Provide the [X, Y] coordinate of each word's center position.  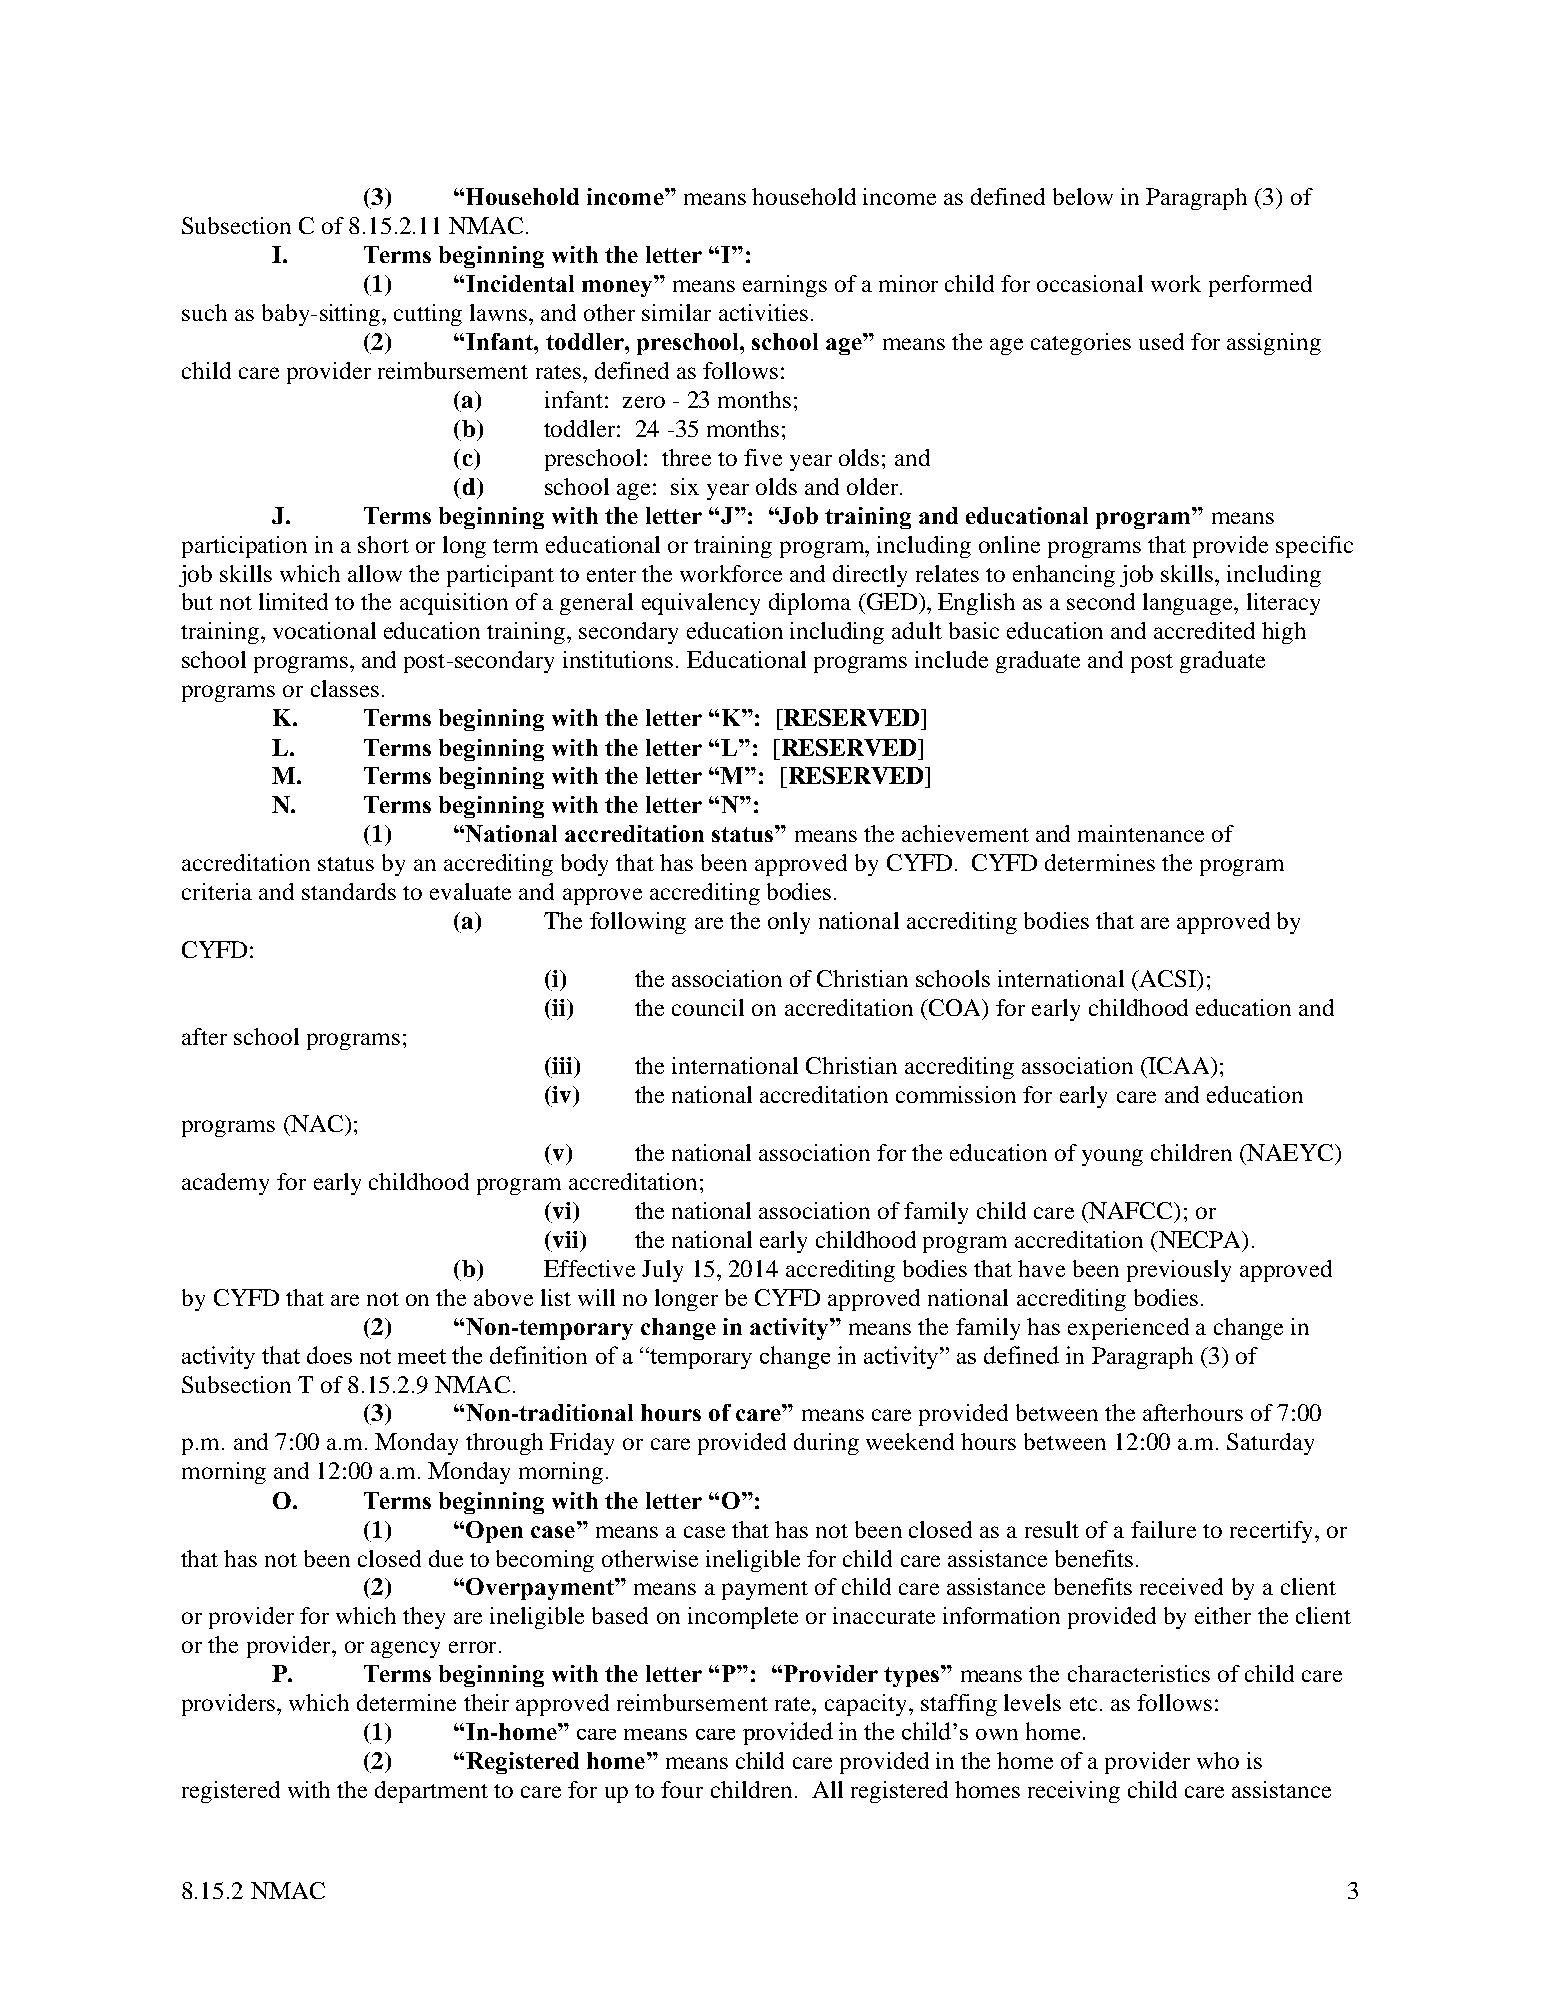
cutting [428, 315]
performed [1260, 286]
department [431, 1792]
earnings [785, 286]
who [1218, 1760]
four [682, 1789]
